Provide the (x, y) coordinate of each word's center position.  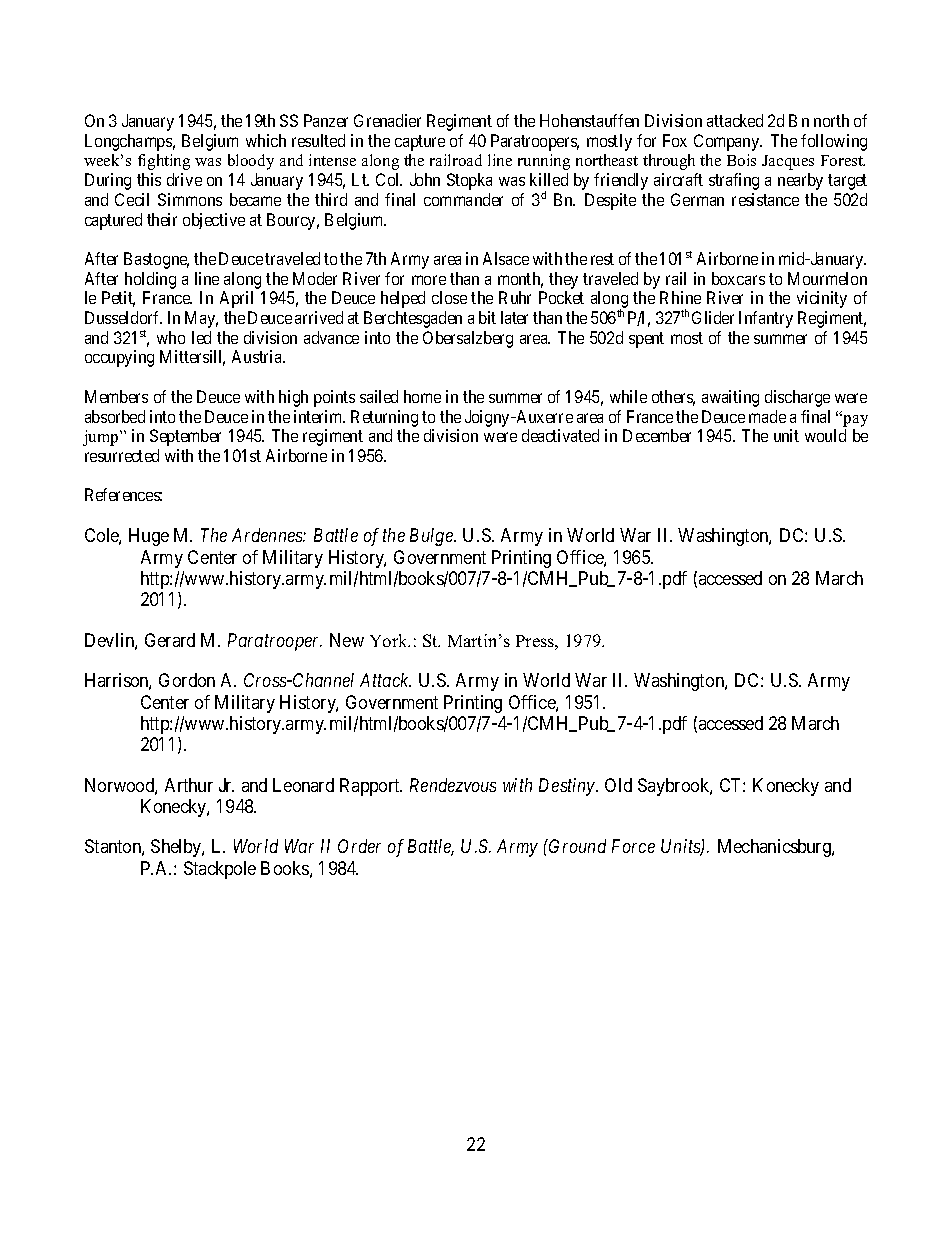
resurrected (122, 455)
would (825, 435)
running (544, 162)
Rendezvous (453, 785)
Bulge (432, 537)
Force (633, 846)
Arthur (189, 785)
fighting (164, 162)
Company (728, 142)
